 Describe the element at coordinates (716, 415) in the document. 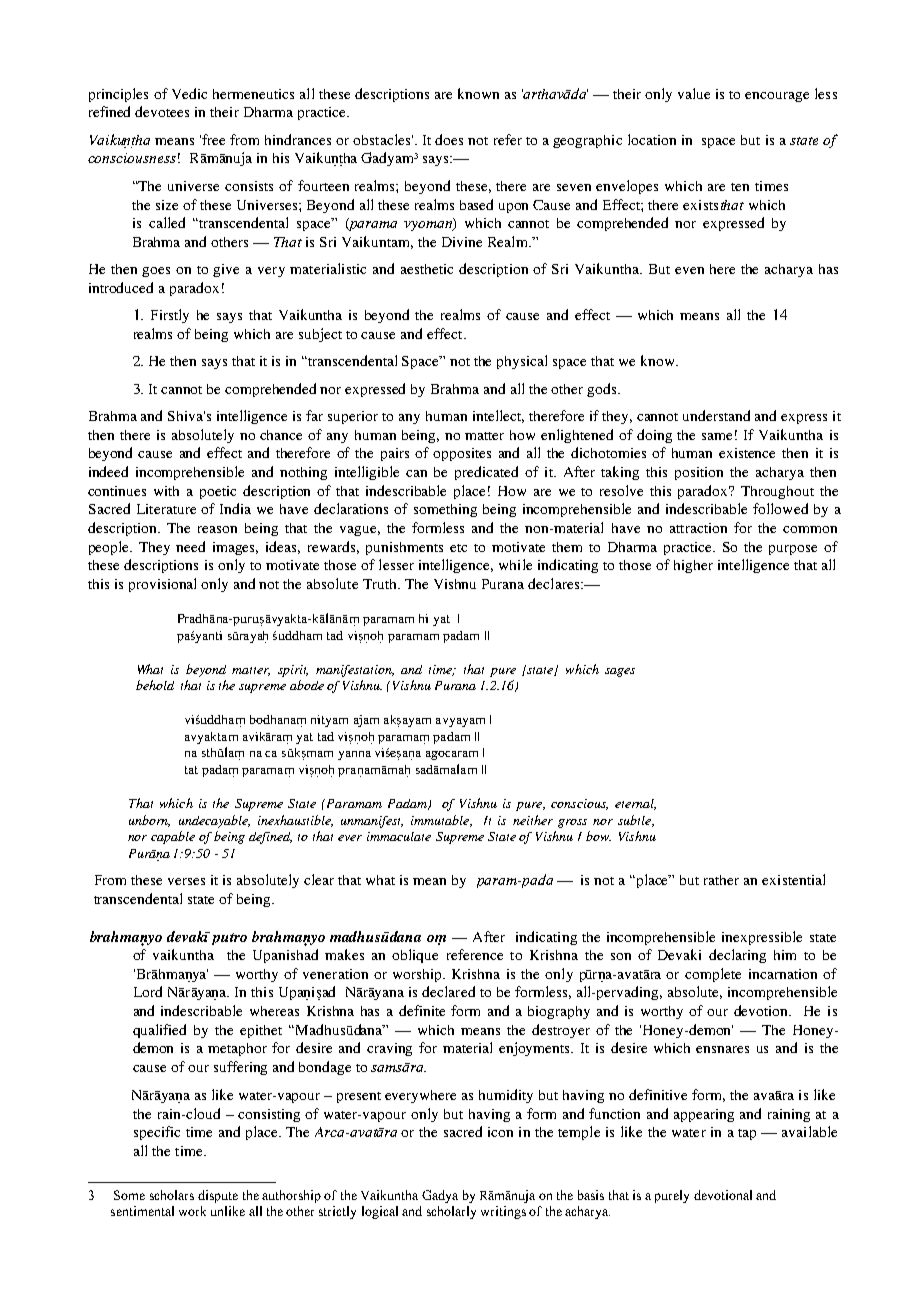

I see `understand` at that location.
